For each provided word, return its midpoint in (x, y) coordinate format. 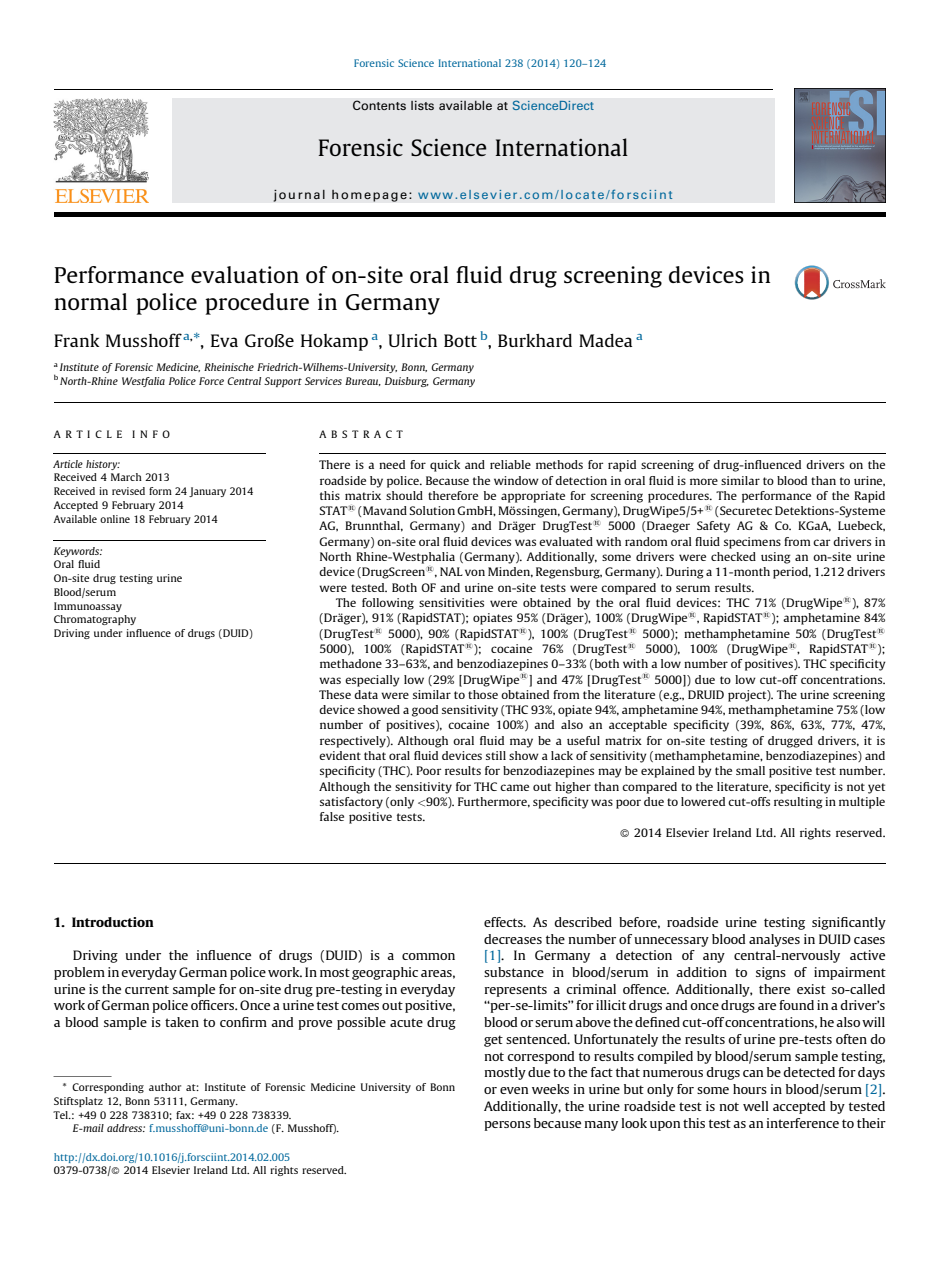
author (165, 1087)
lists (422, 105)
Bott (460, 340)
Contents (379, 105)
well (756, 1106)
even (514, 1090)
